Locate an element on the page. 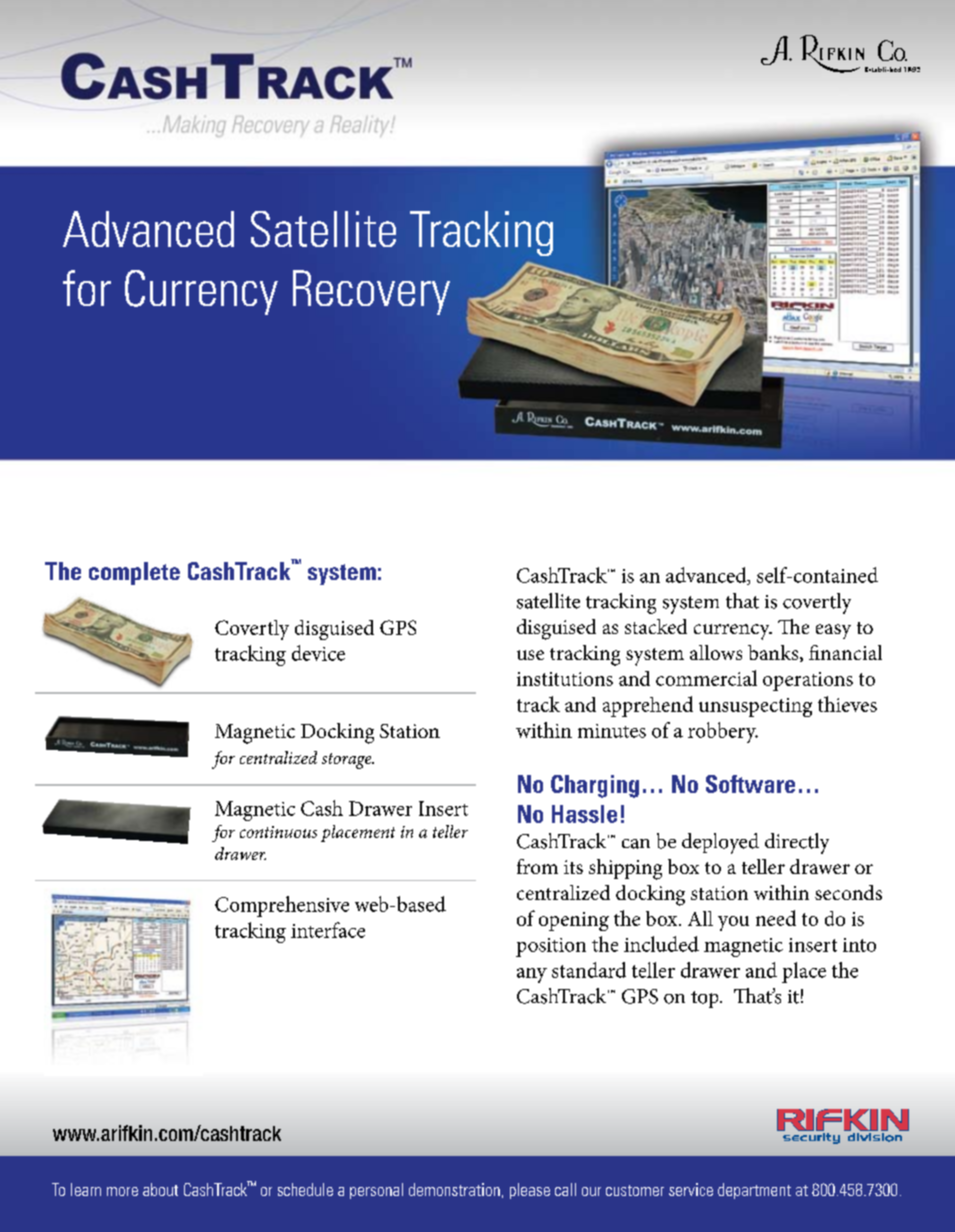 The height and width of the image is (1232, 955). use is located at coordinates (530, 655).
